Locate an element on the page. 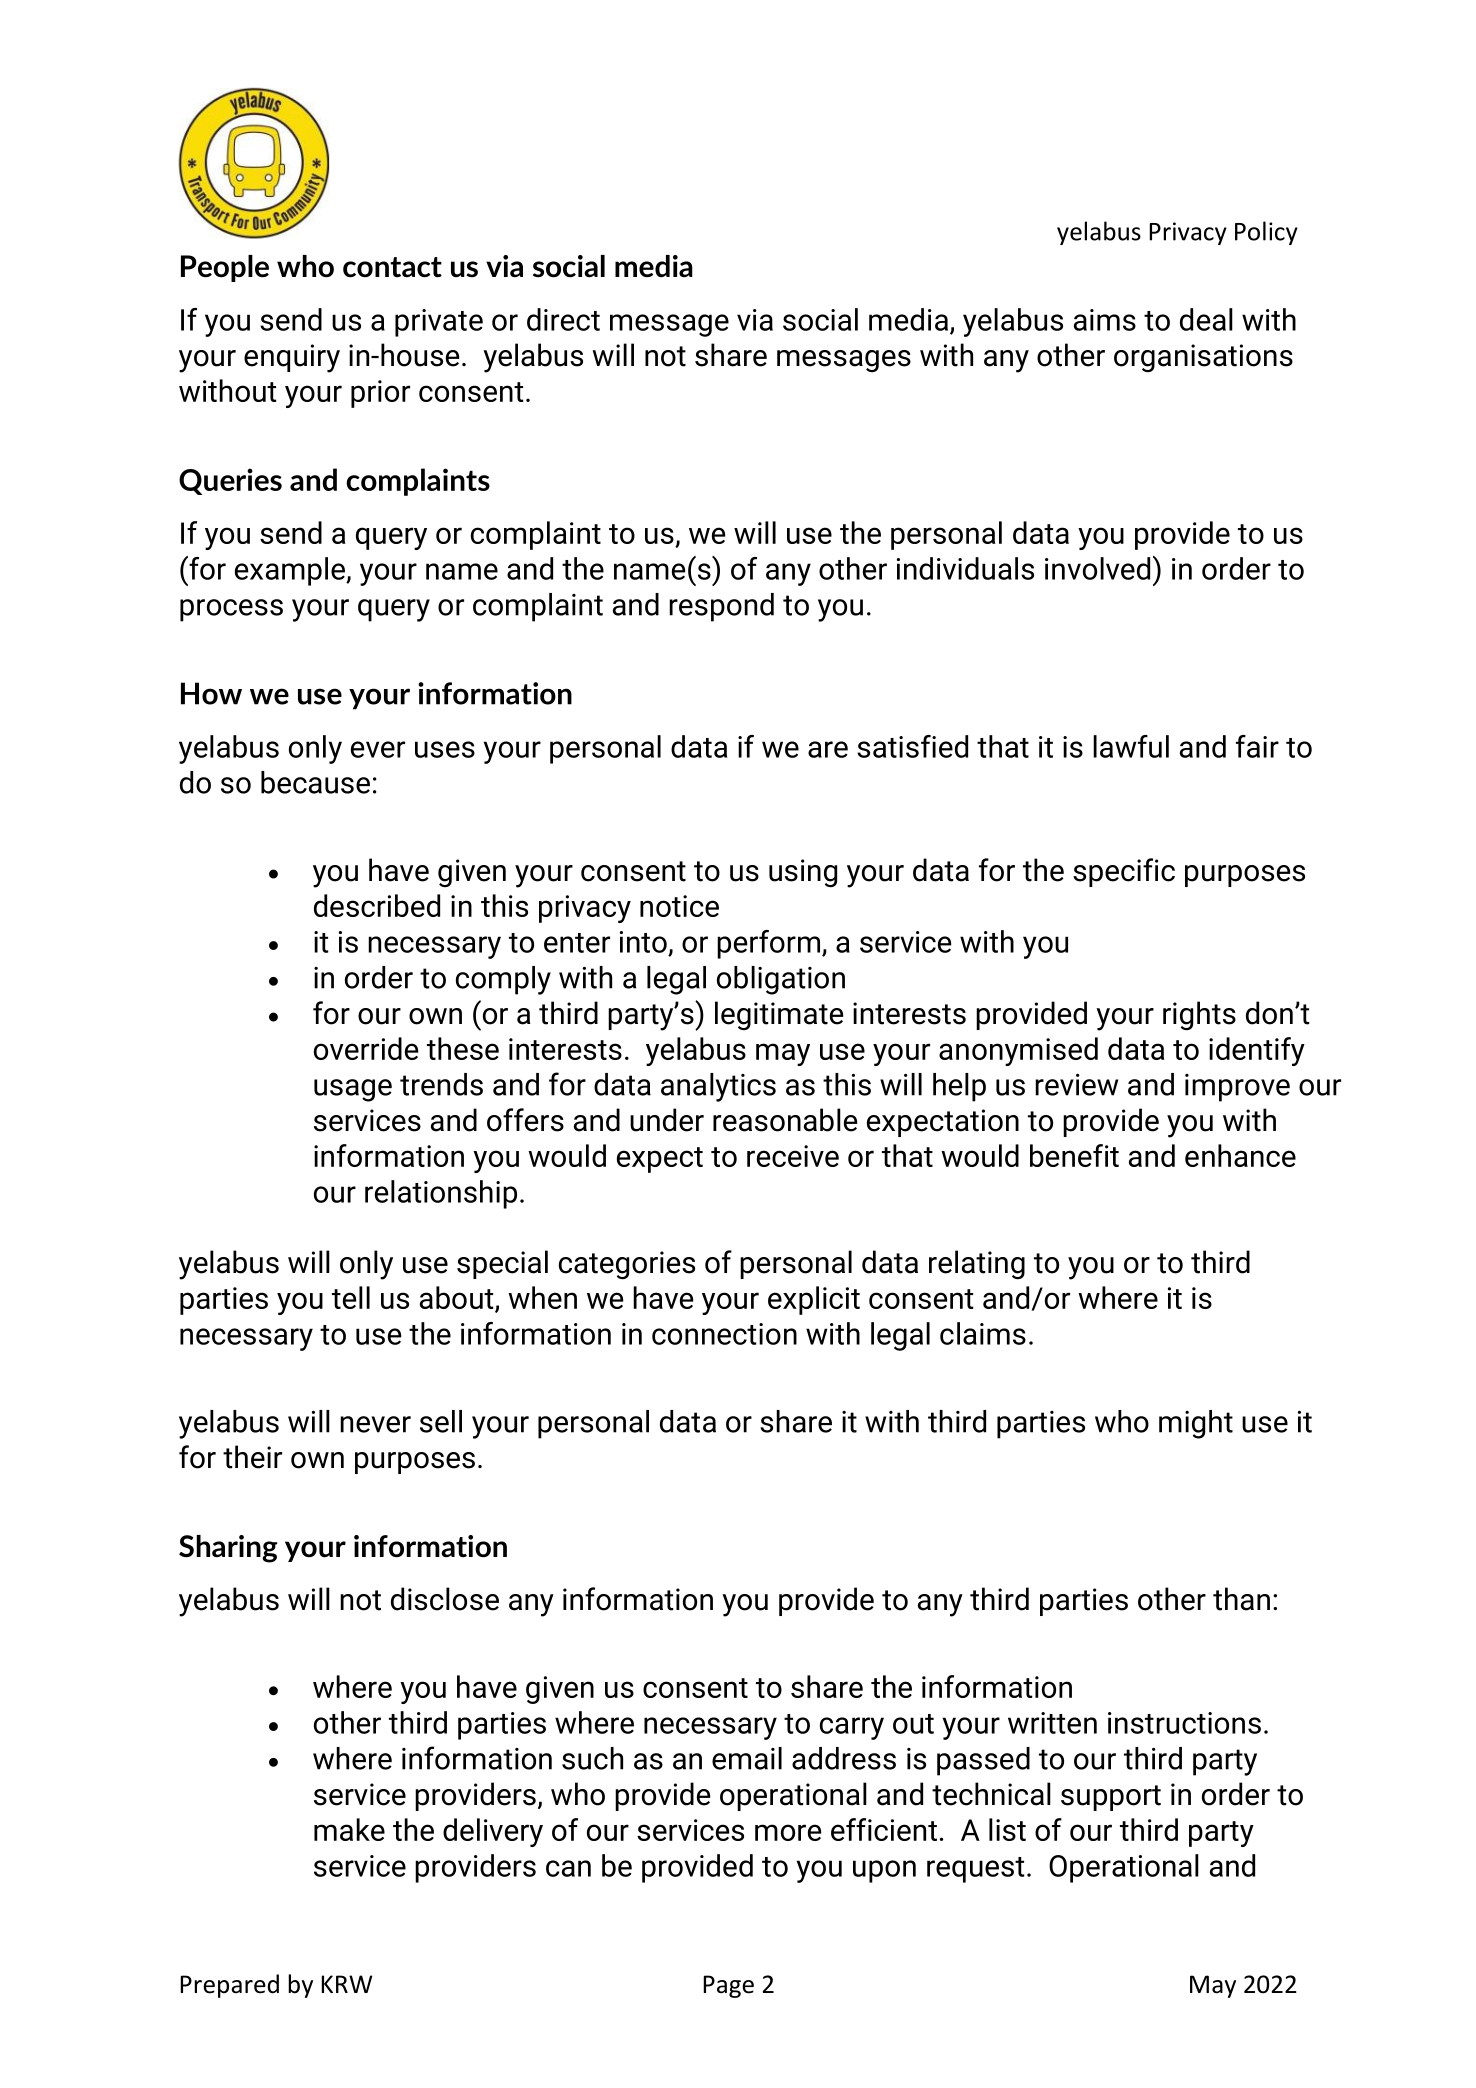 The image size is (1476, 2088). usage is located at coordinates (353, 1090).
